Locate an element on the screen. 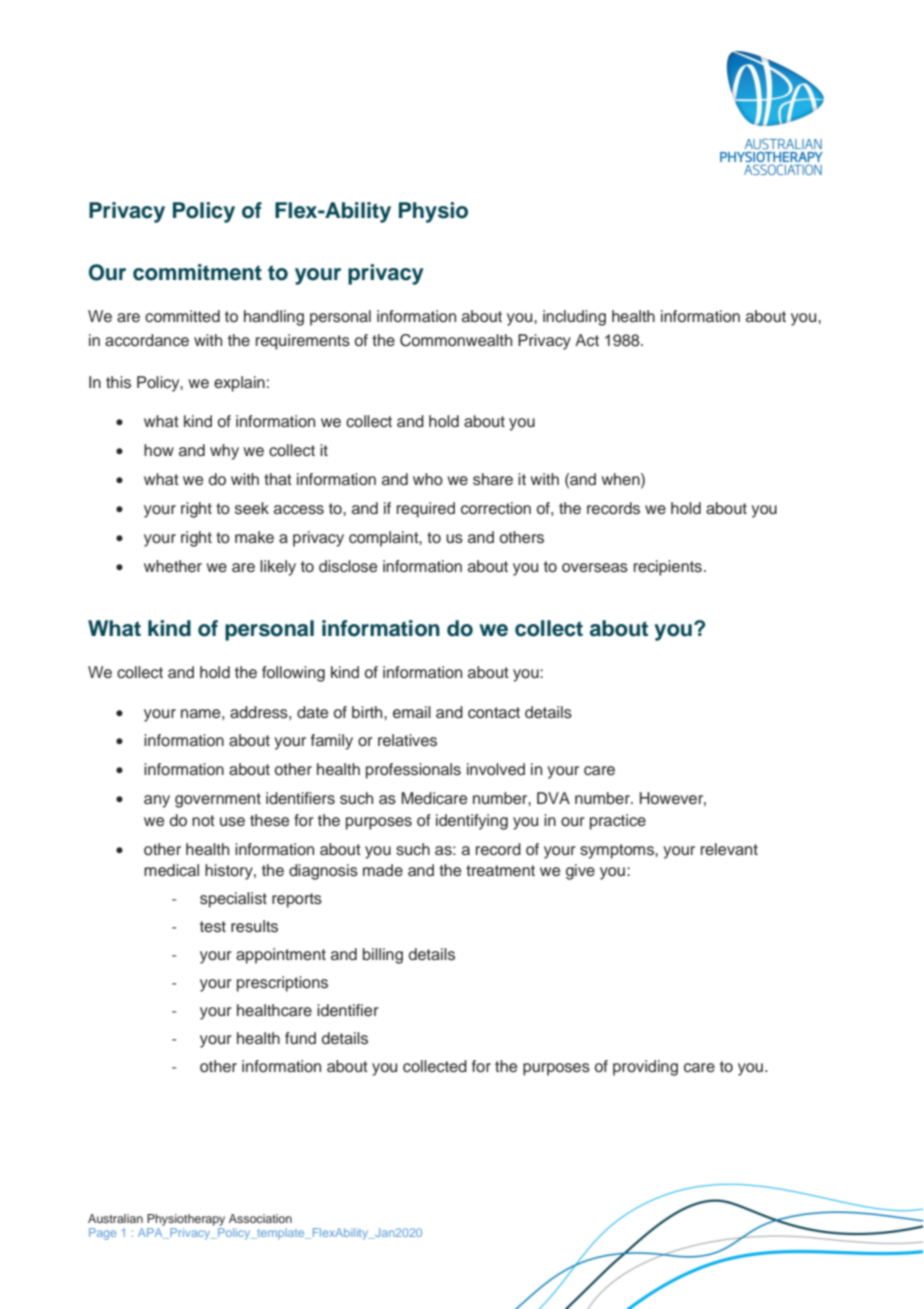 This screenshot has height=1309, width=924. including is located at coordinates (574, 318).
